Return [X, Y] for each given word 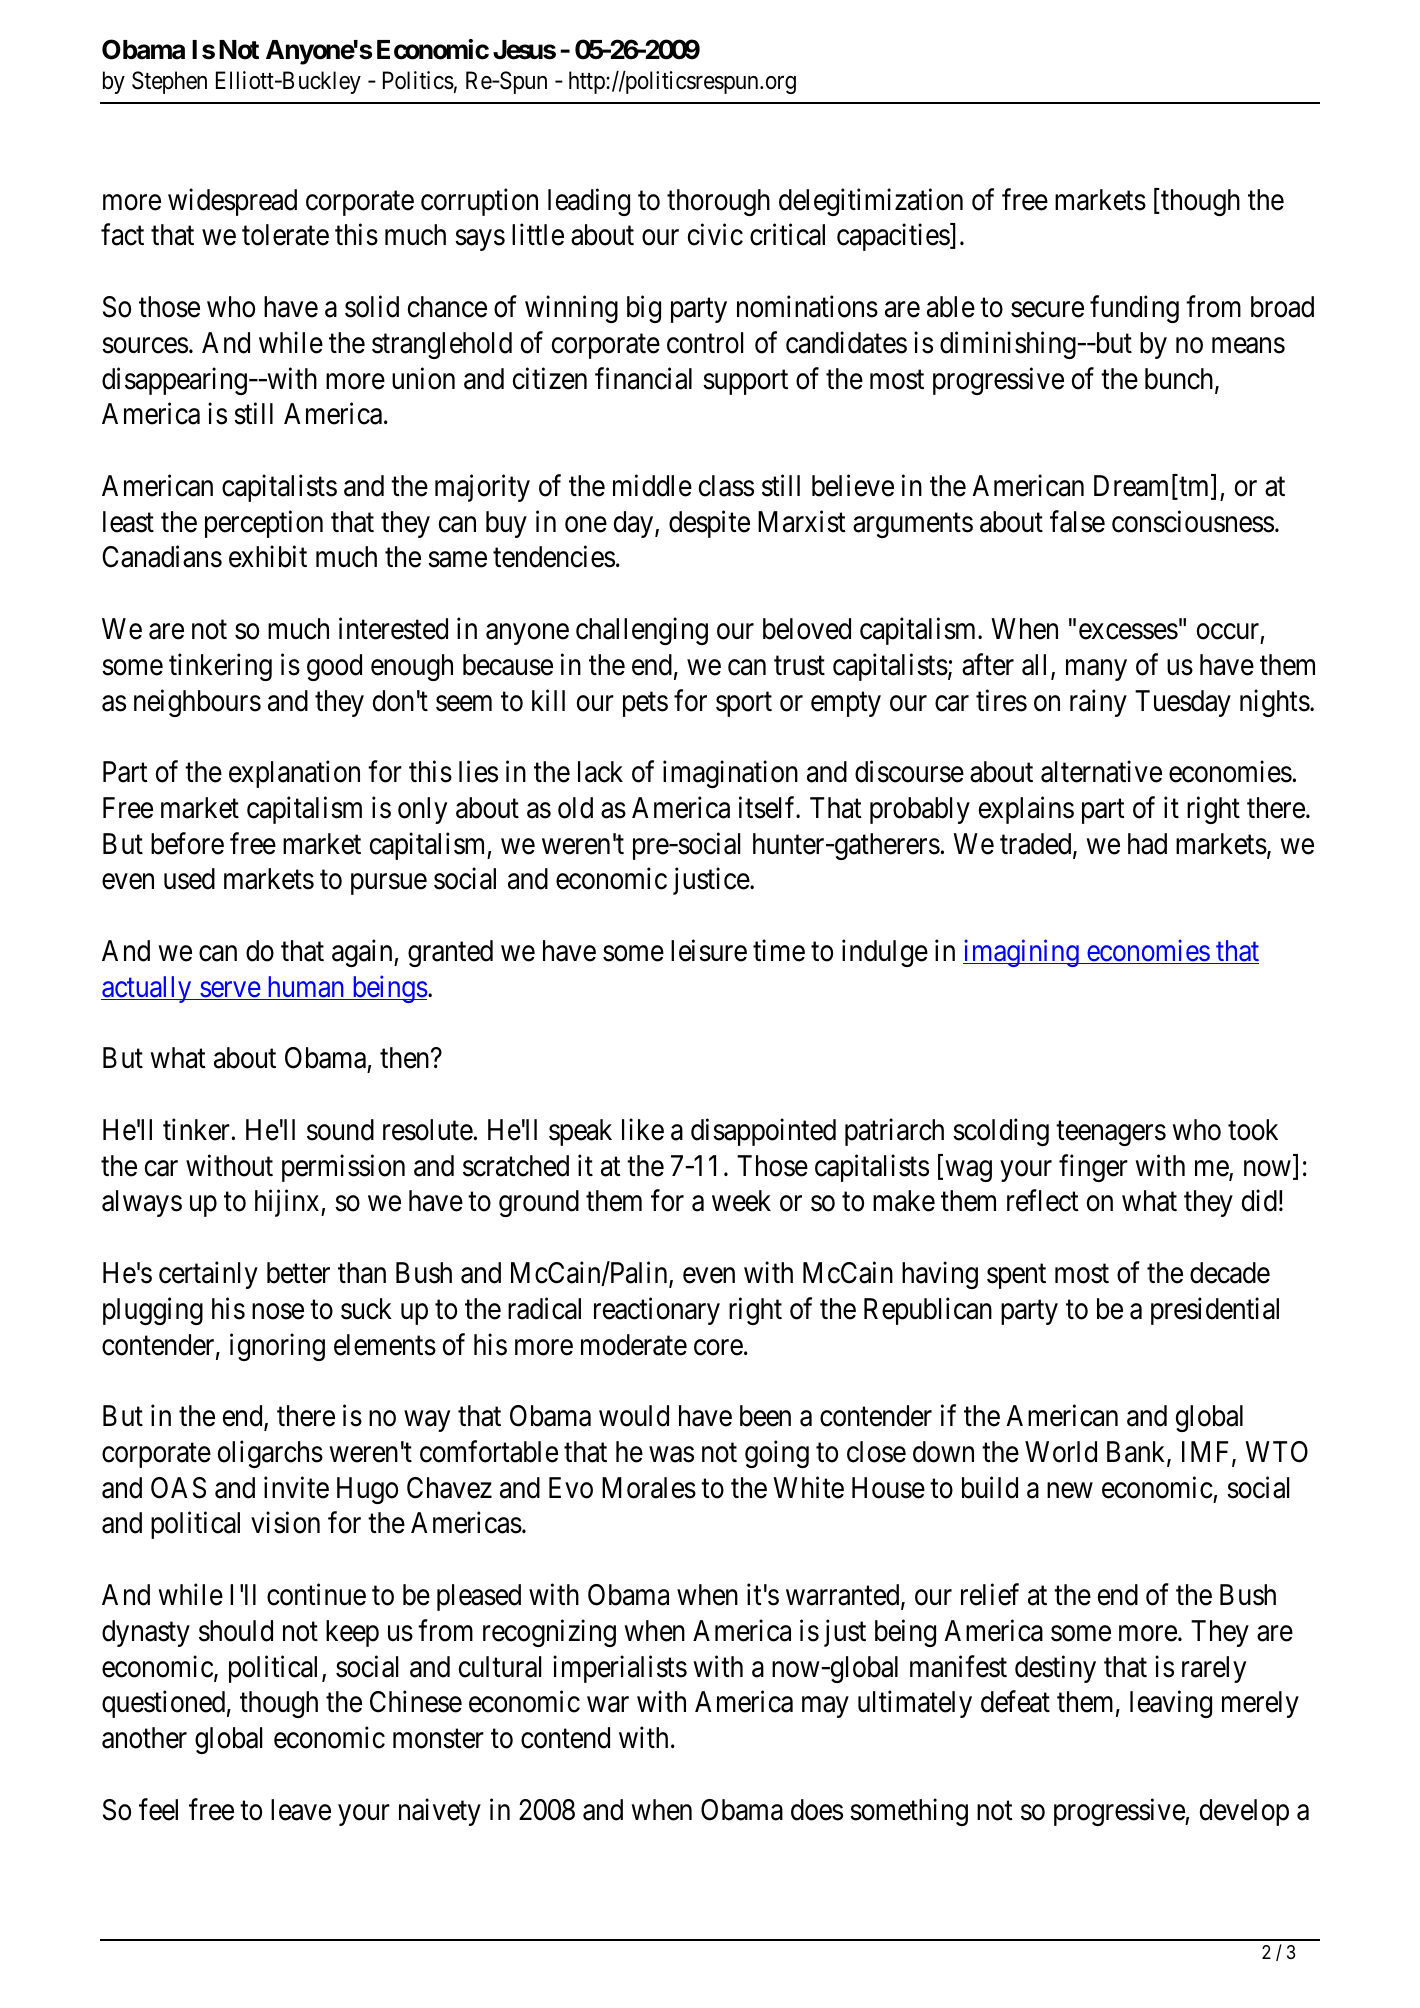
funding [1134, 309]
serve [230, 991]
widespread [232, 202]
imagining [1022, 953]
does [817, 1810]
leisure [709, 950]
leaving [1171, 1704]
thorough [718, 202]
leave [301, 1810]
